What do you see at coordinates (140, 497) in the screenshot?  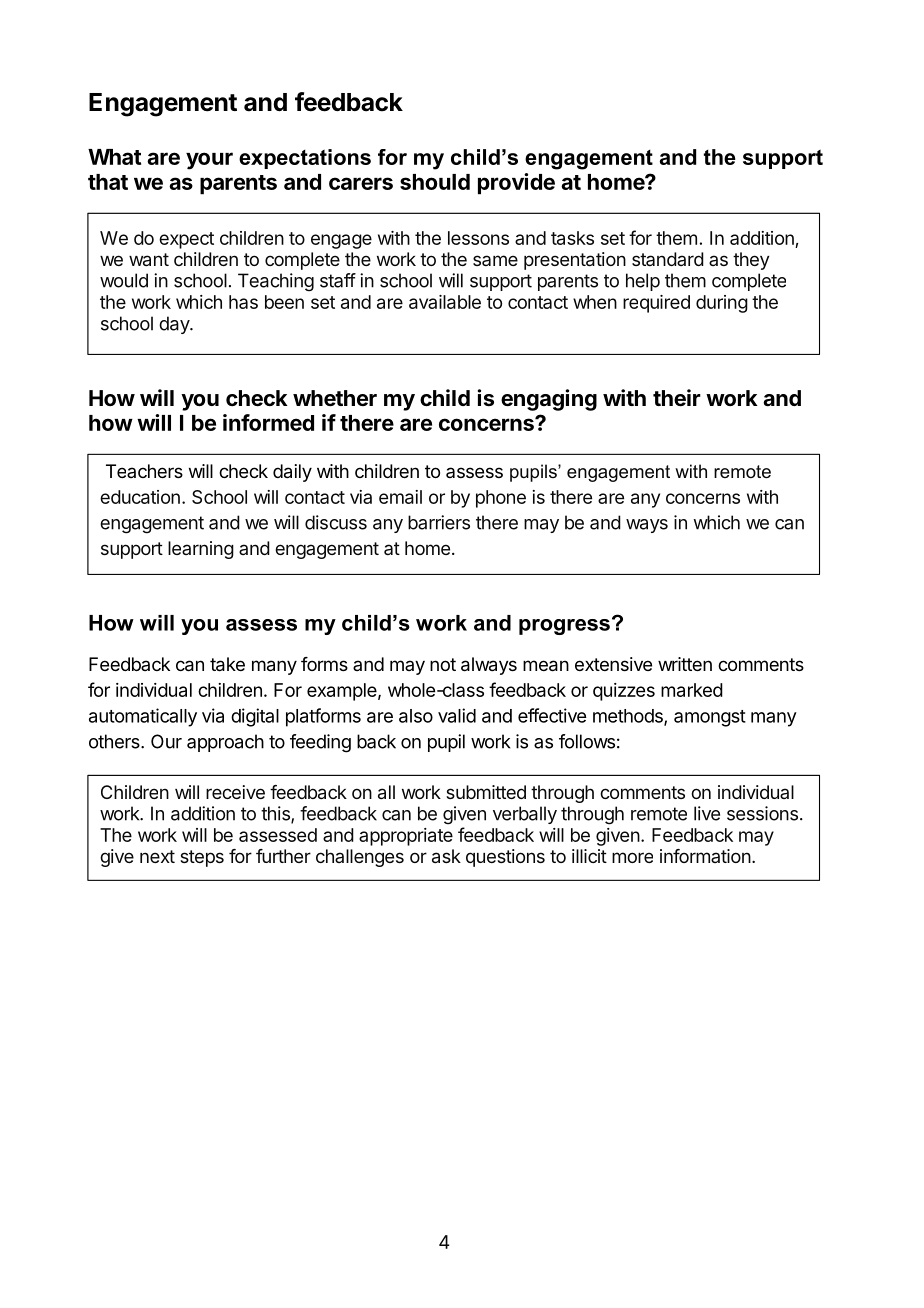 I see `education` at bounding box center [140, 497].
